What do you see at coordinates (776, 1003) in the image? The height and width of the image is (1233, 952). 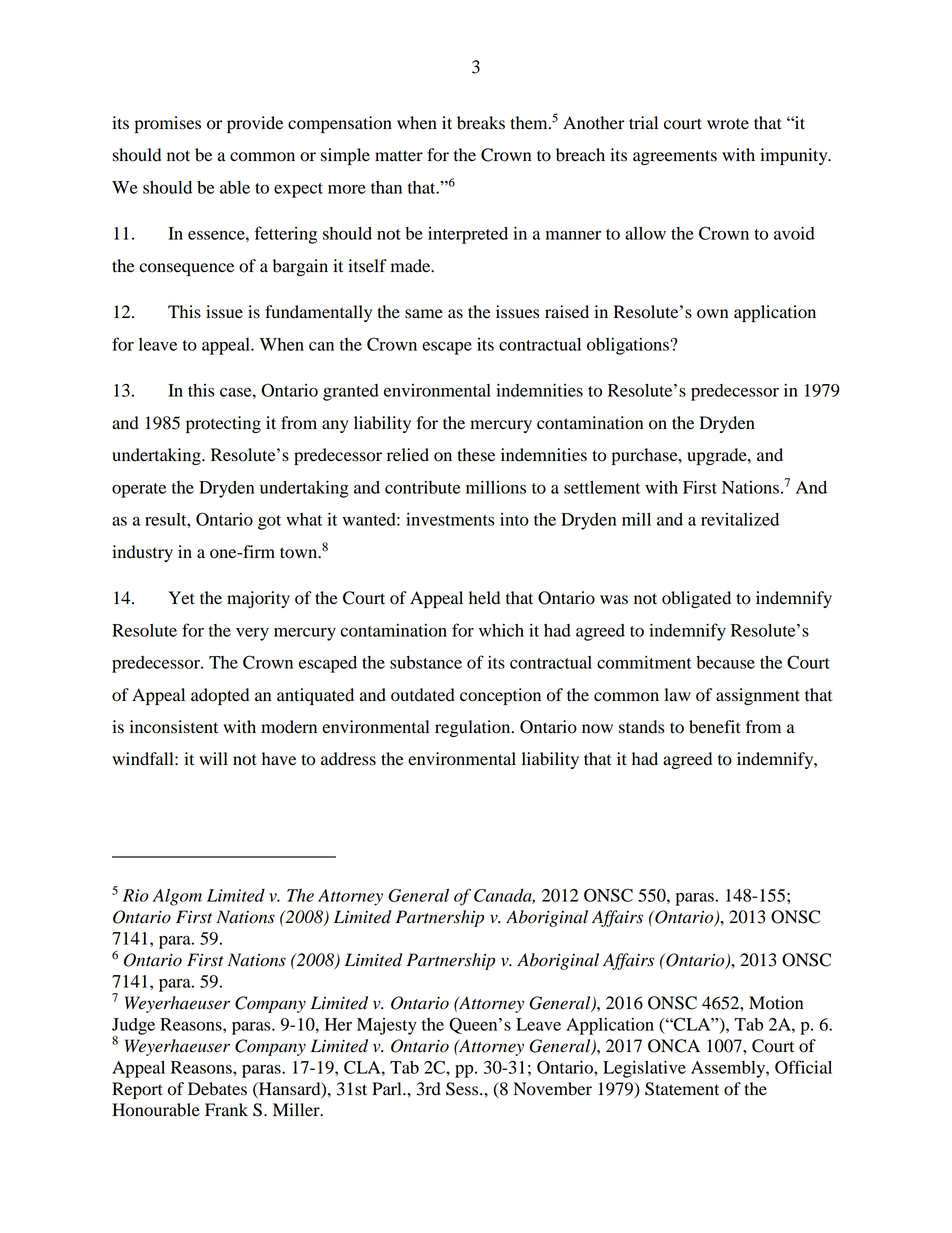 I see `Motion` at bounding box center [776, 1003].
